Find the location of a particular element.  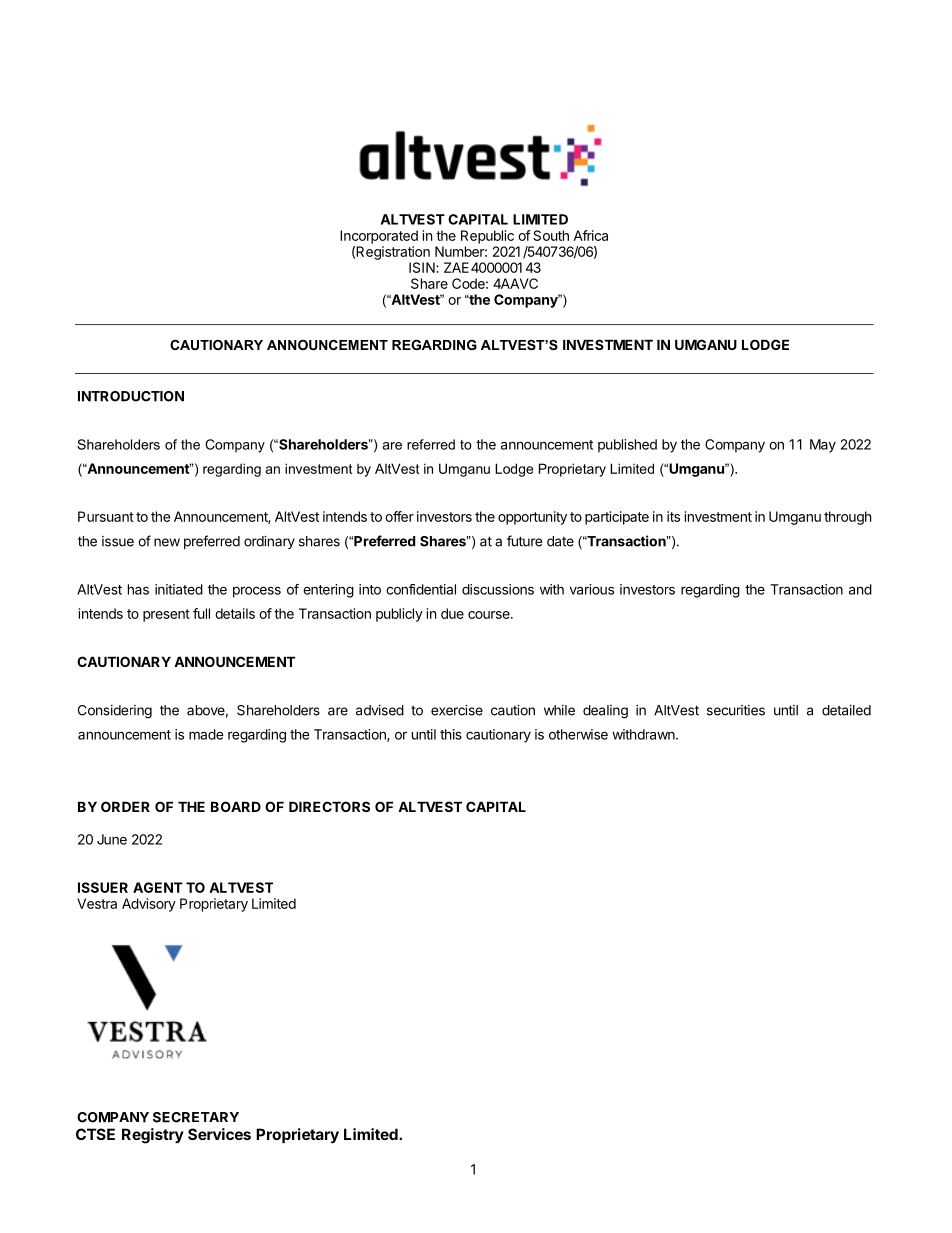

Republic is located at coordinates (487, 237).
